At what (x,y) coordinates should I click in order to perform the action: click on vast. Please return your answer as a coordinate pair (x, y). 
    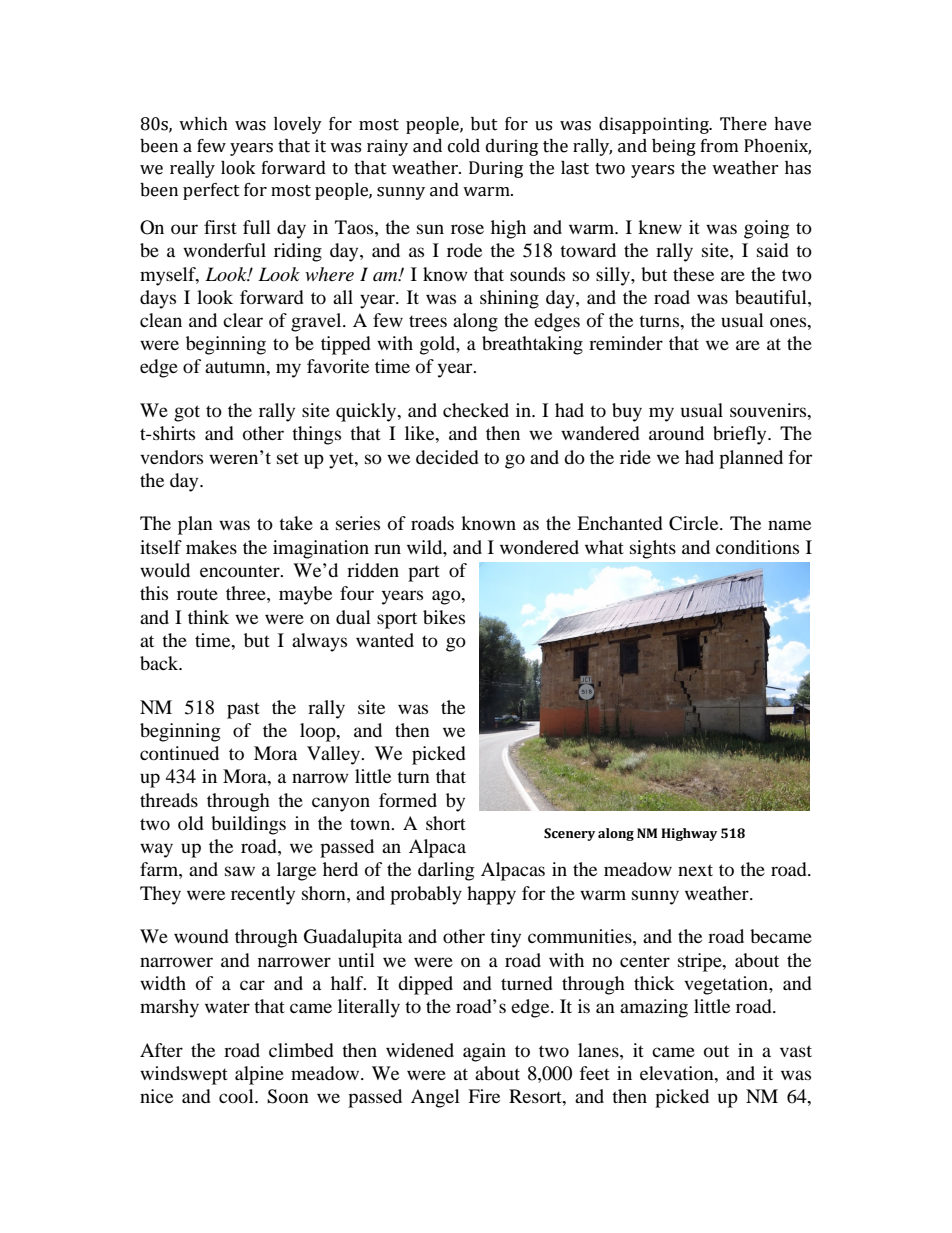
    Looking at the image, I should click on (796, 1051).
